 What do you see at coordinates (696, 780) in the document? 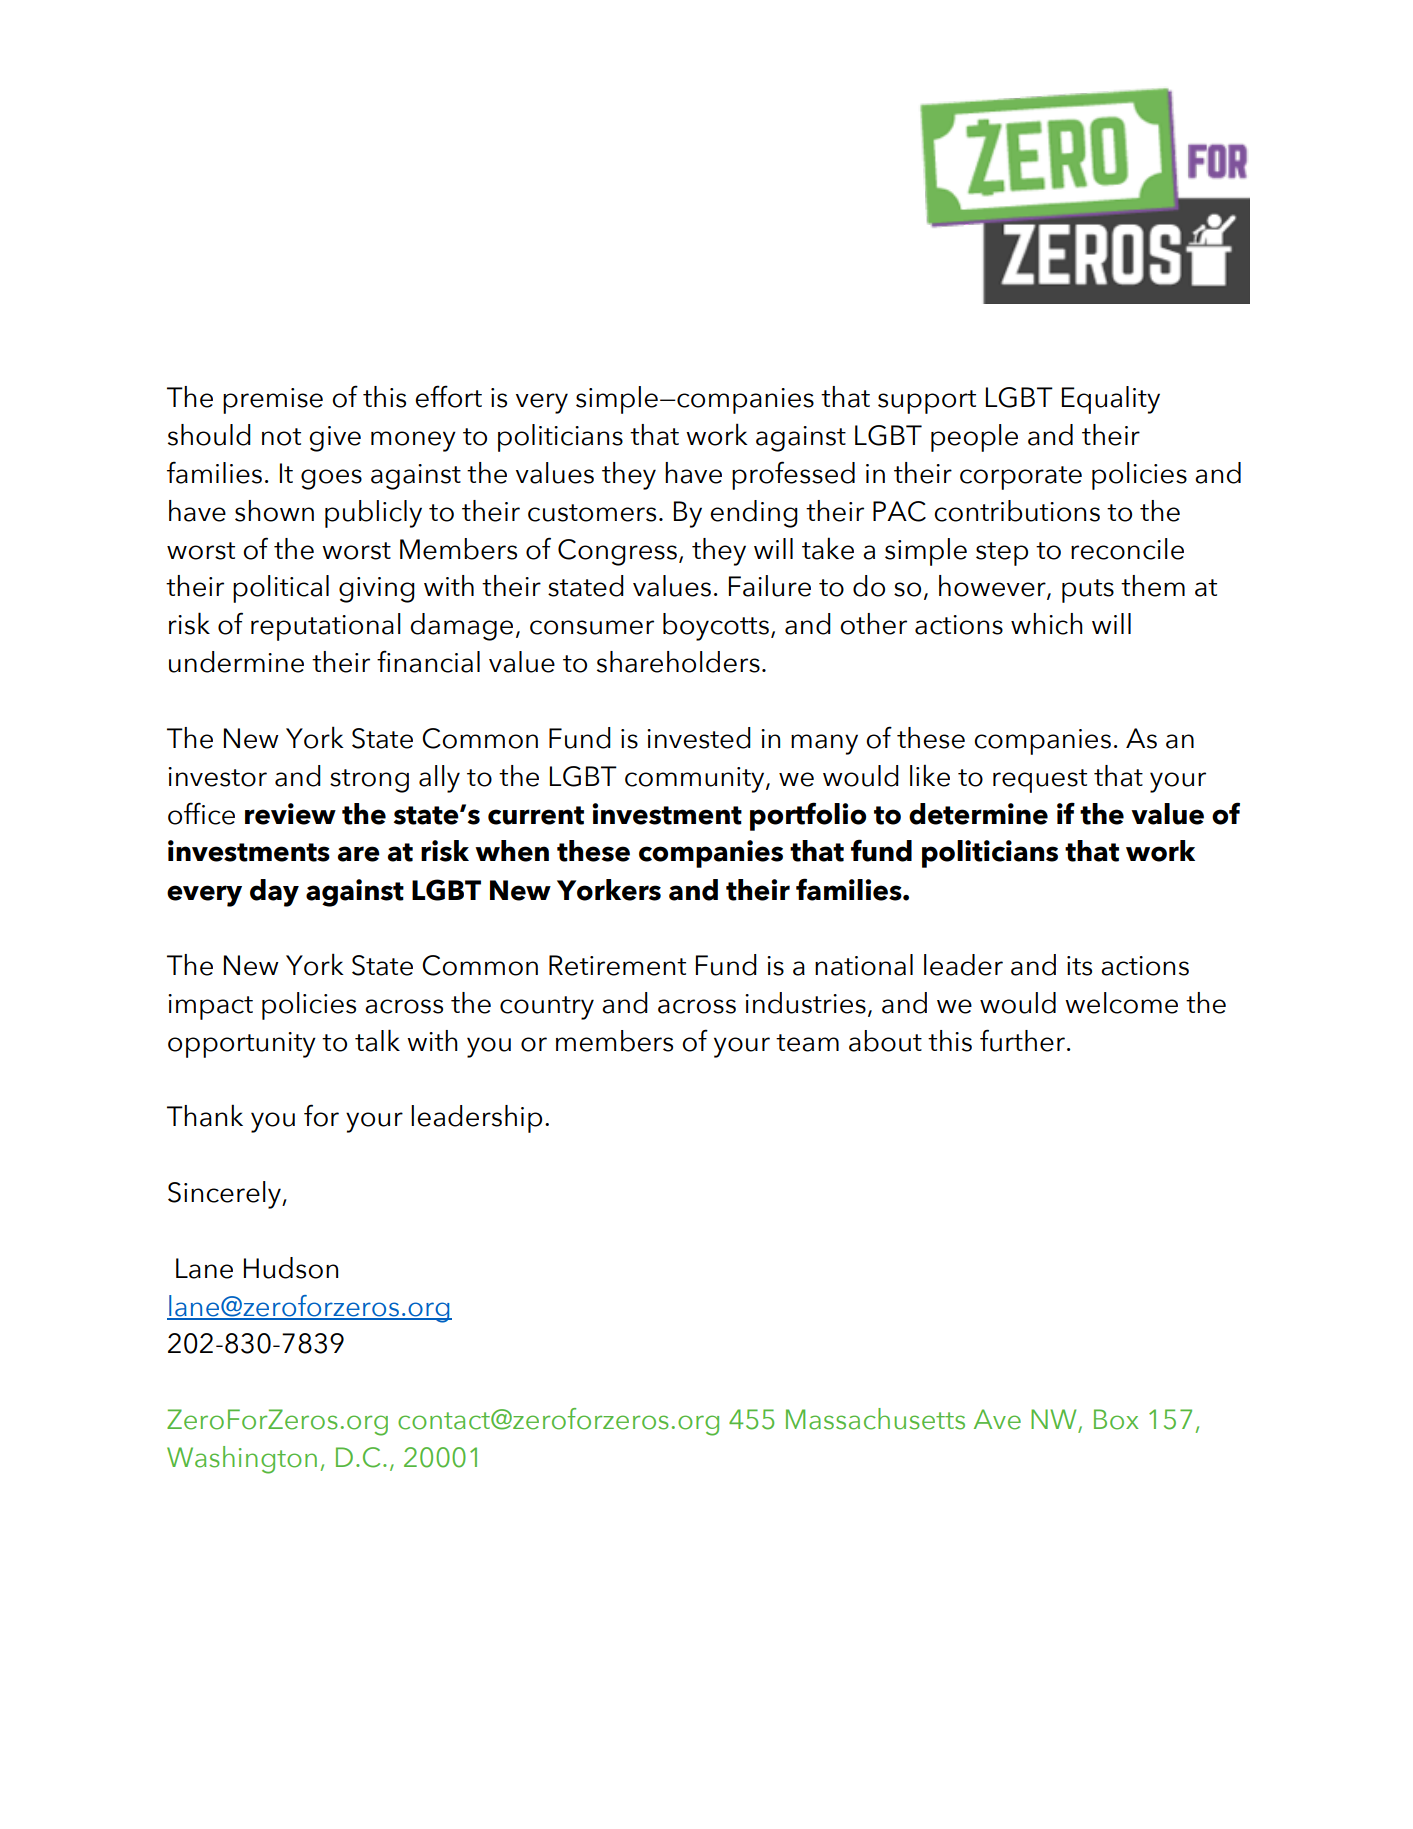
I see `community` at bounding box center [696, 780].
